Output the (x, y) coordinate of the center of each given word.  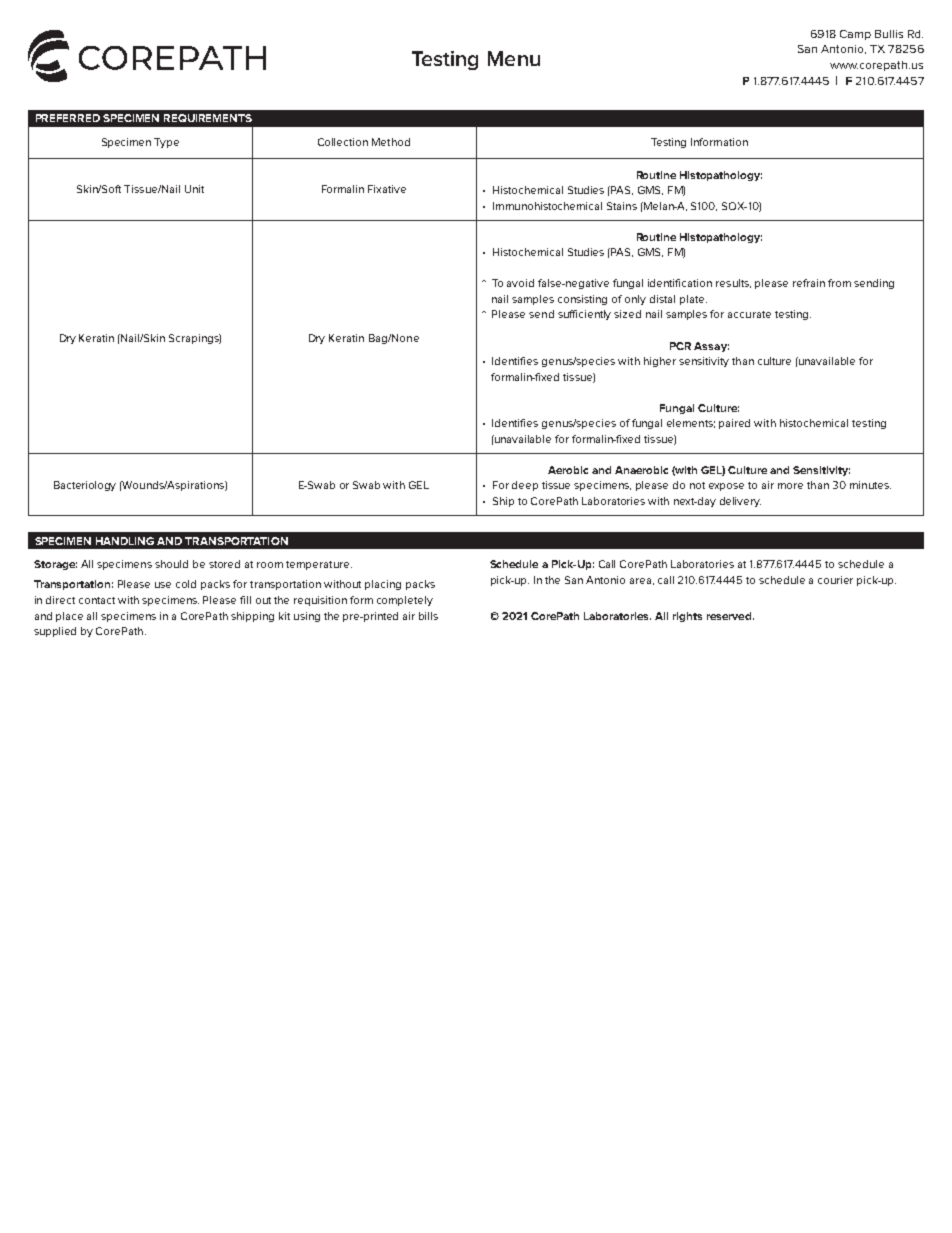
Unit (194, 189)
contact (97, 600)
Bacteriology (85, 486)
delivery (740, 502)
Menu (514, 58)
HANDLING (125, 541)
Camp (855, 35)
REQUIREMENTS (208, 118)
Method (391, 142)
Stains (622, 206)
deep (525, 486)
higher (660, 362)
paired (734, 424)
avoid (520, 283)
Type (166, 143)
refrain (809, 283)
